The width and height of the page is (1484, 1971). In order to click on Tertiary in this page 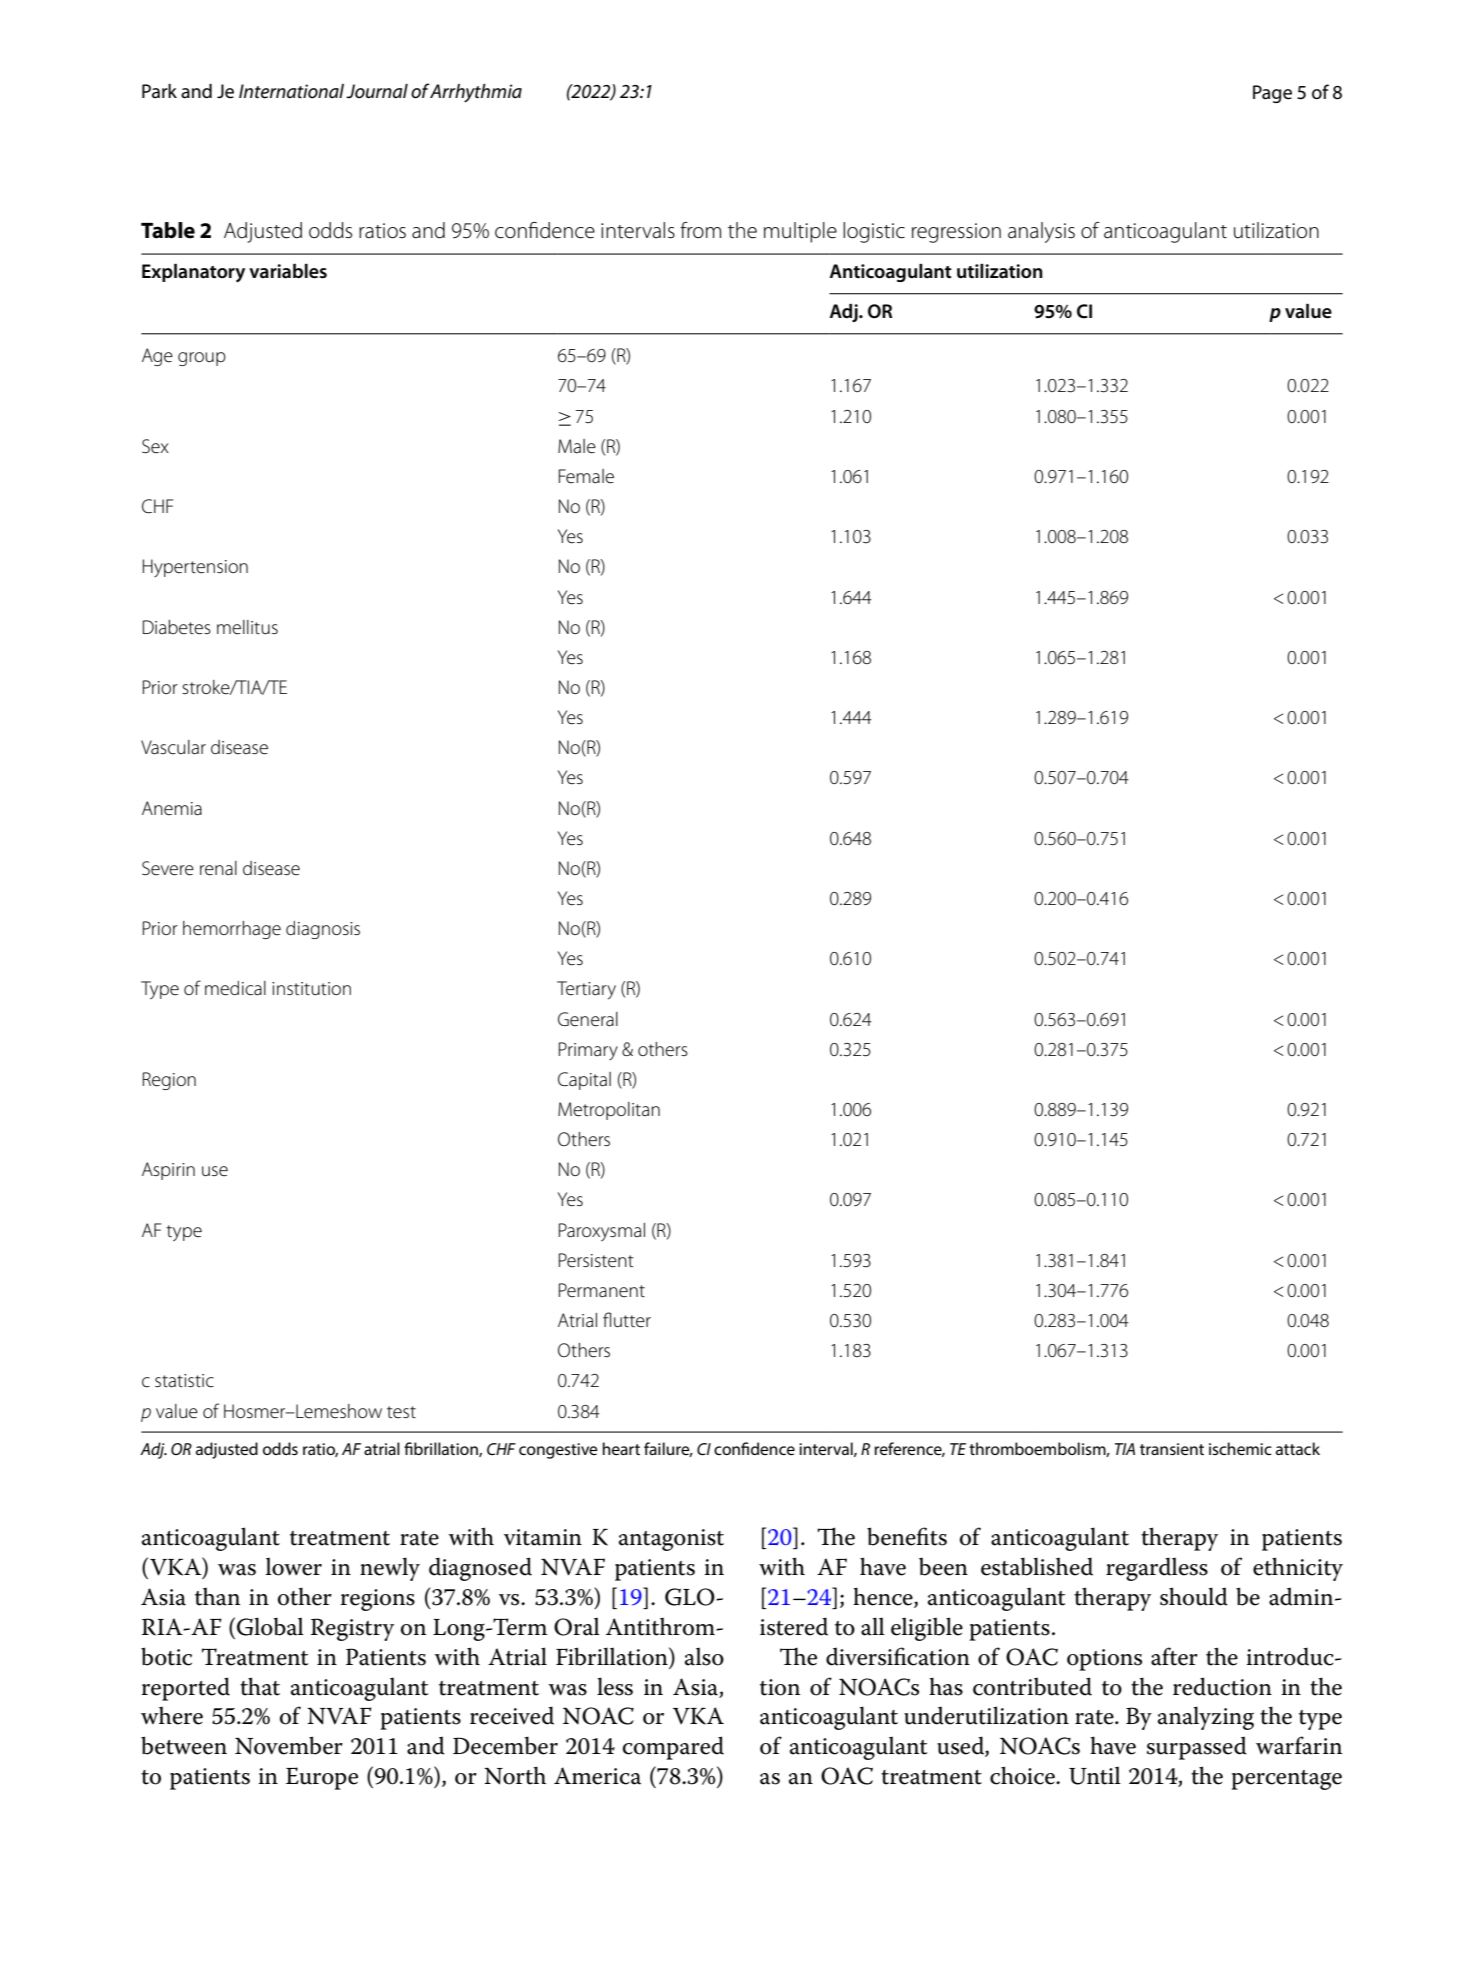, I will do `click(586, 990)`.
